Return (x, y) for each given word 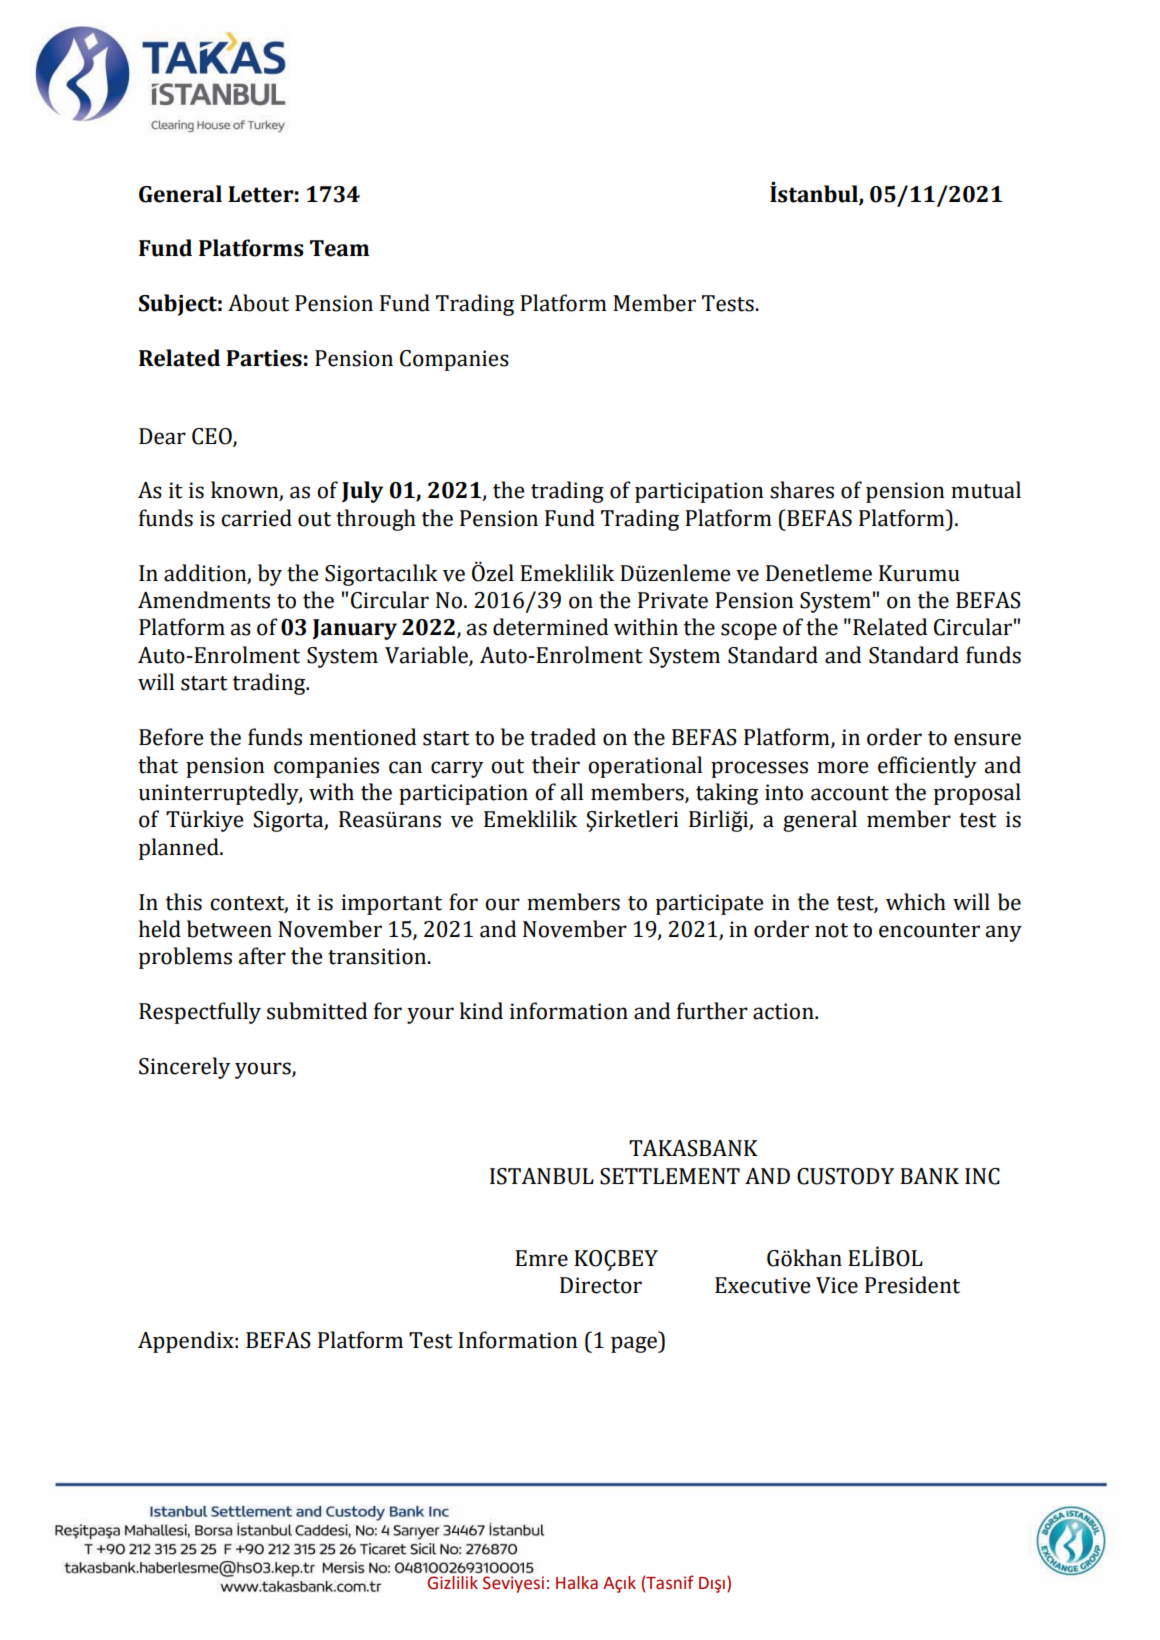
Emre (541, 1258)
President (912, 1285)
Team (339, 248)
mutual (986, 490)
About (258, 303)
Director (601, 1285)
